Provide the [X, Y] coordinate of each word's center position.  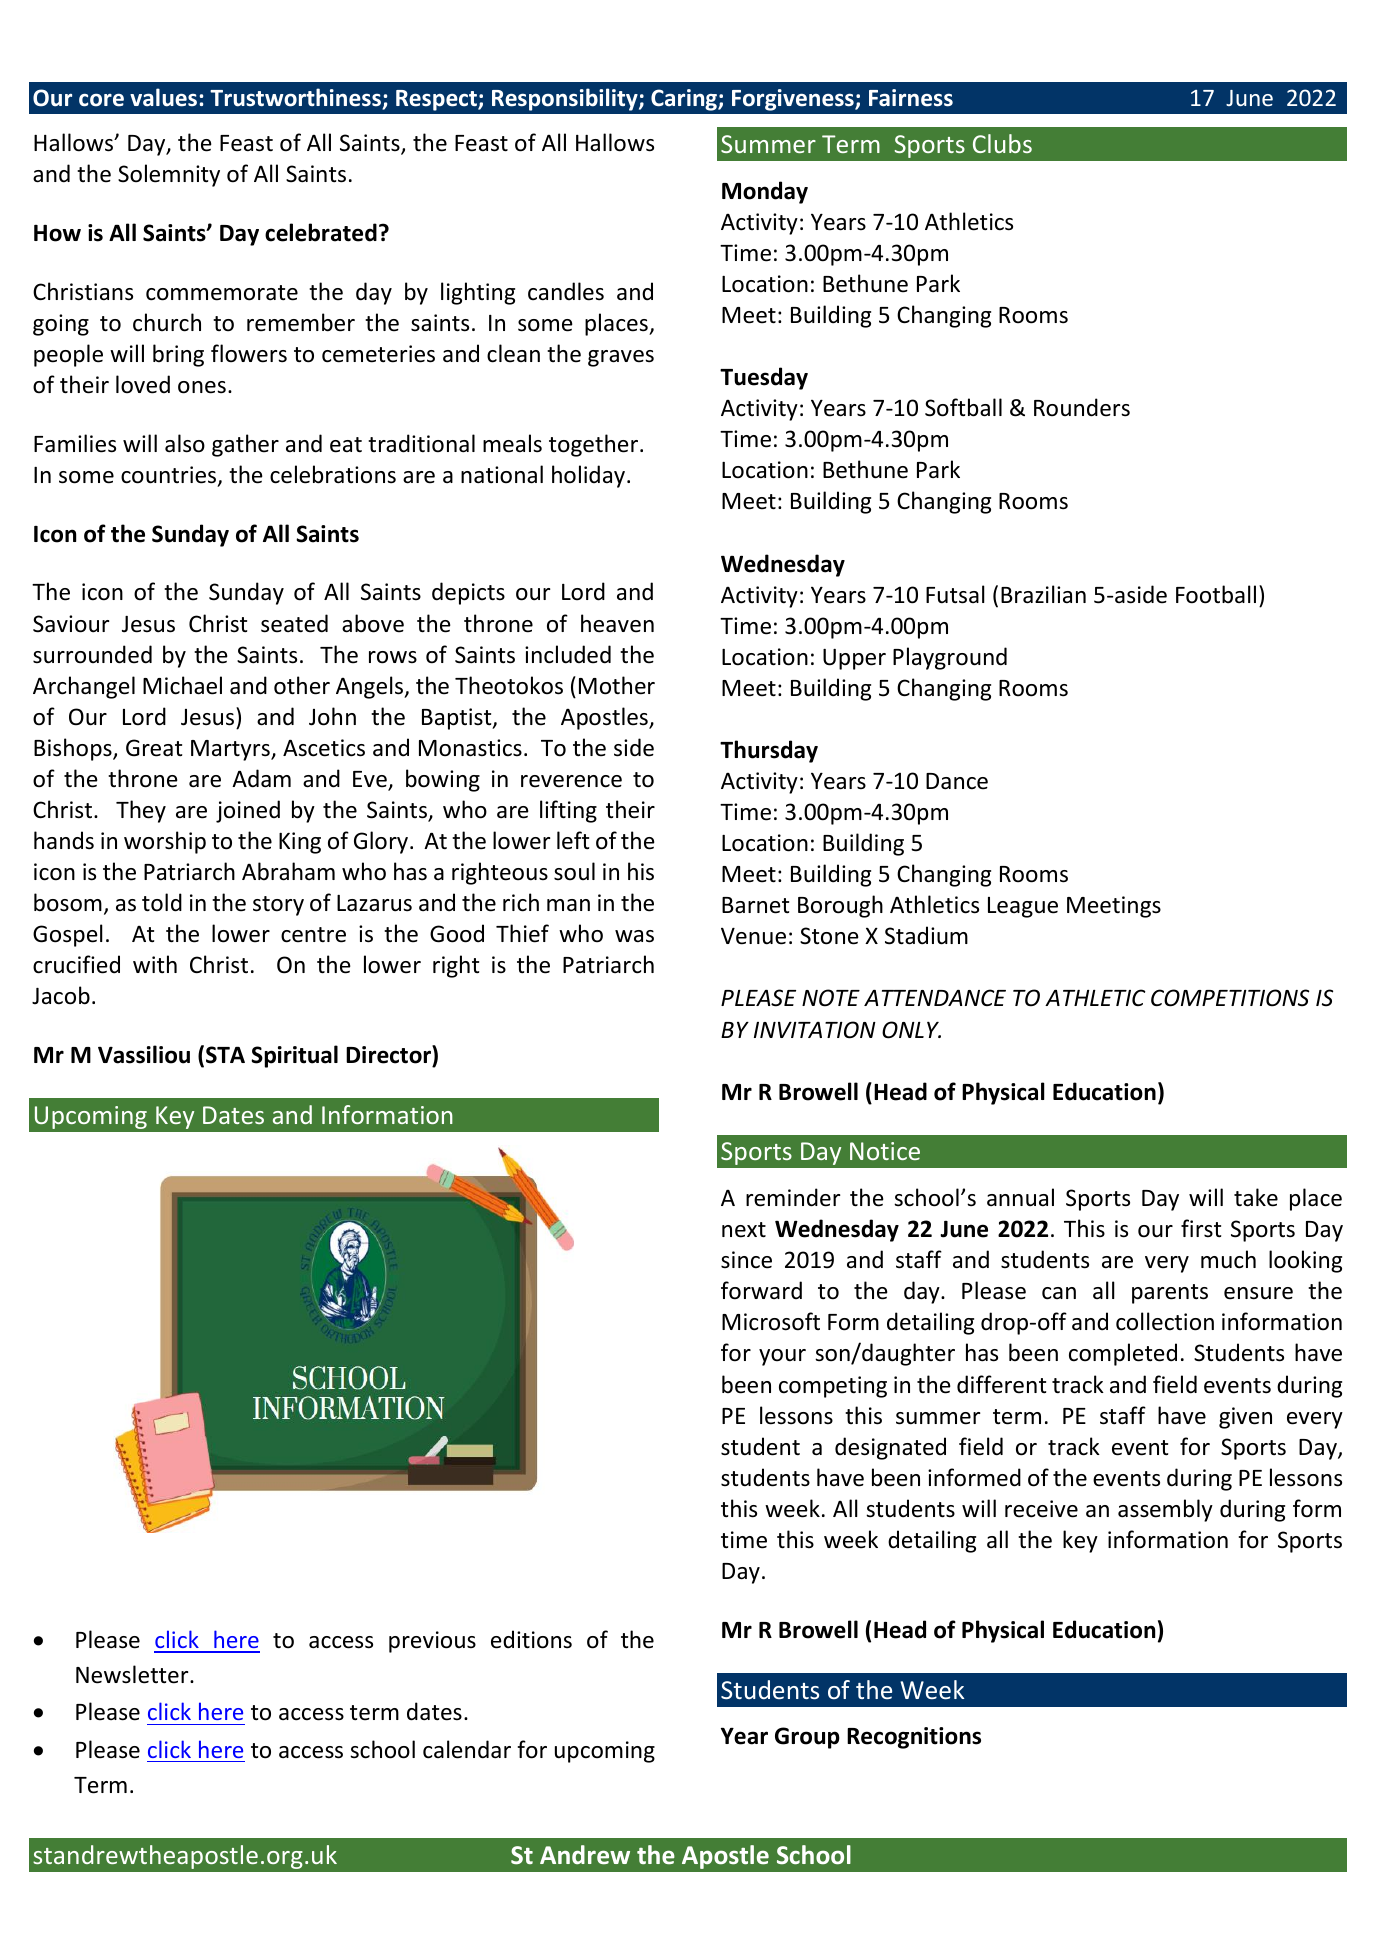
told [162, 902]
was [634, 936]
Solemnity [169, 175]
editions [531, 1639]
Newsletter [133, 1674]
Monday [765, 192]
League [1023, 907]
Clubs [1002, 143]
